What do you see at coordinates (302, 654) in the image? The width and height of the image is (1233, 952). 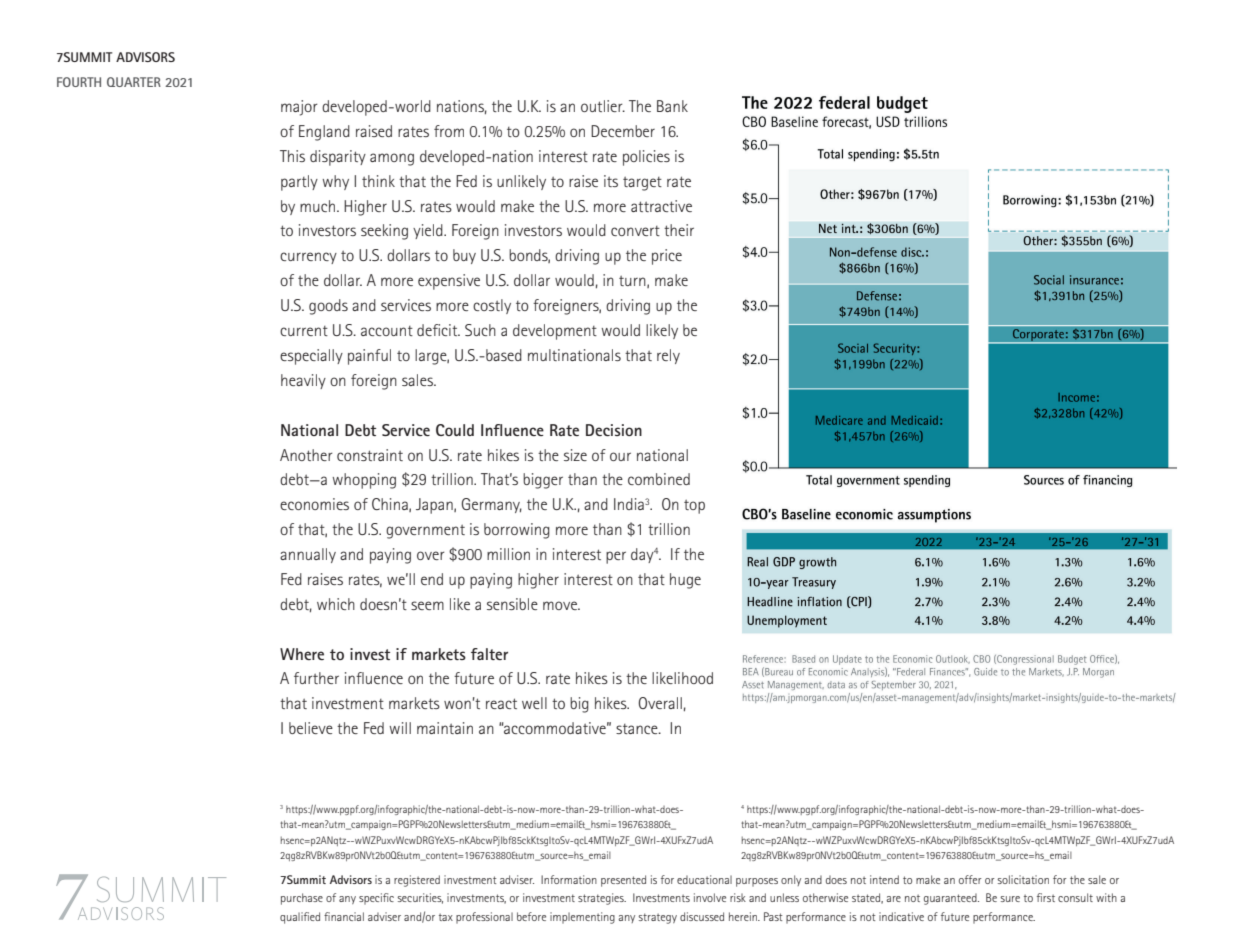 I see `Where` at bounding box center [302, 654].
